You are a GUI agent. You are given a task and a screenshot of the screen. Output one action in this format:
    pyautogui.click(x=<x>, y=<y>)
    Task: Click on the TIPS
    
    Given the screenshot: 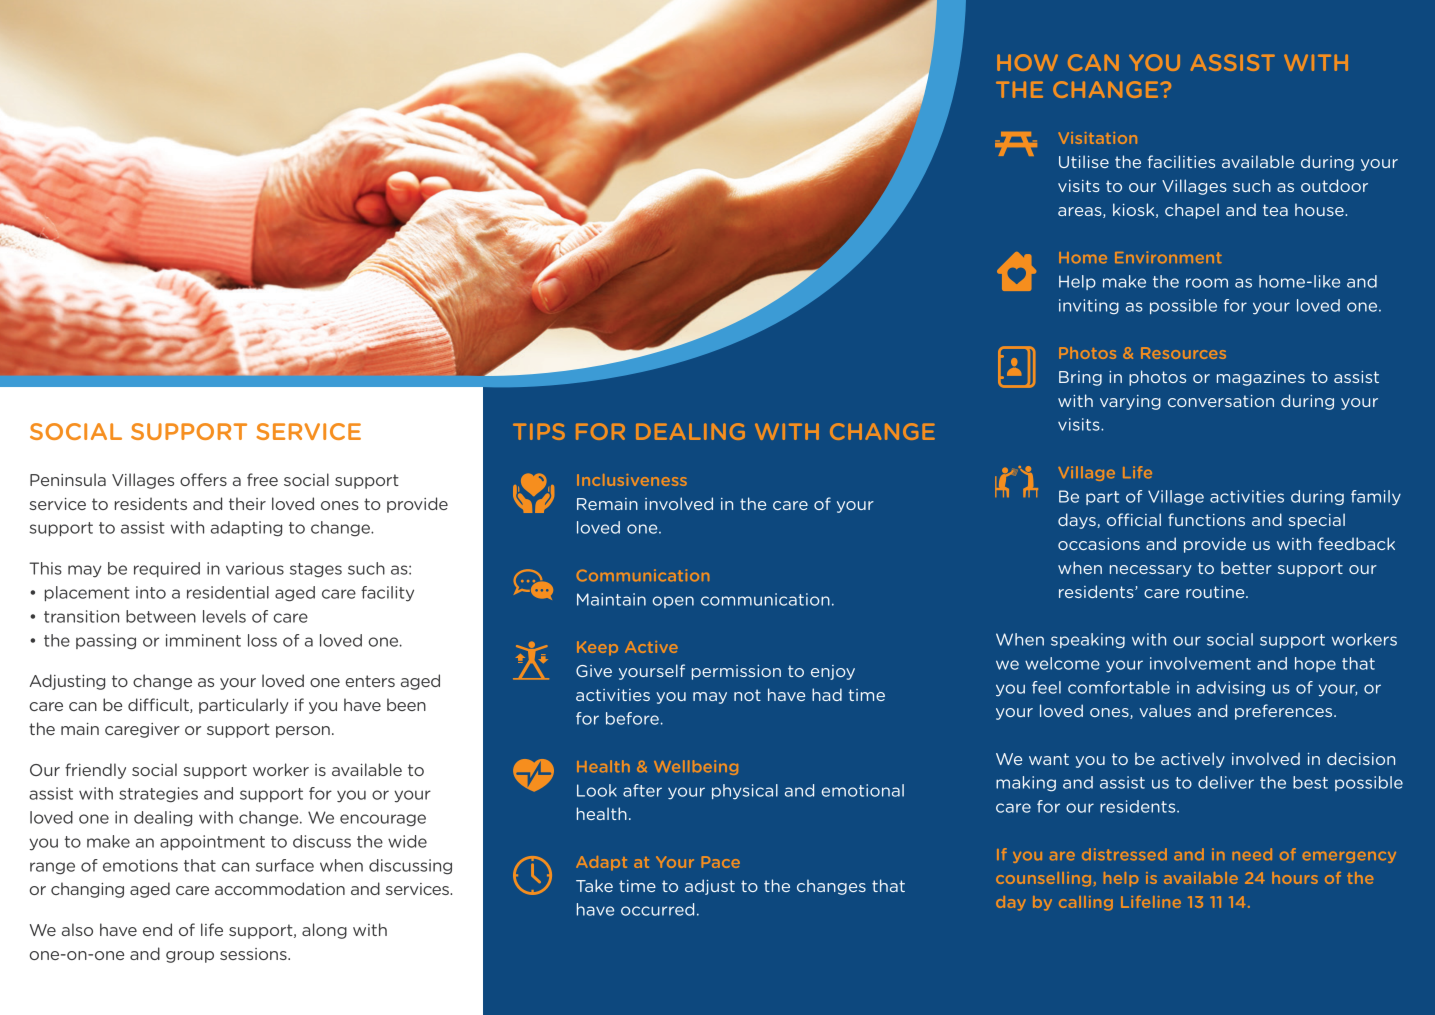 What is the action you would take?
    pyautogui.click(x=539, y=431)
